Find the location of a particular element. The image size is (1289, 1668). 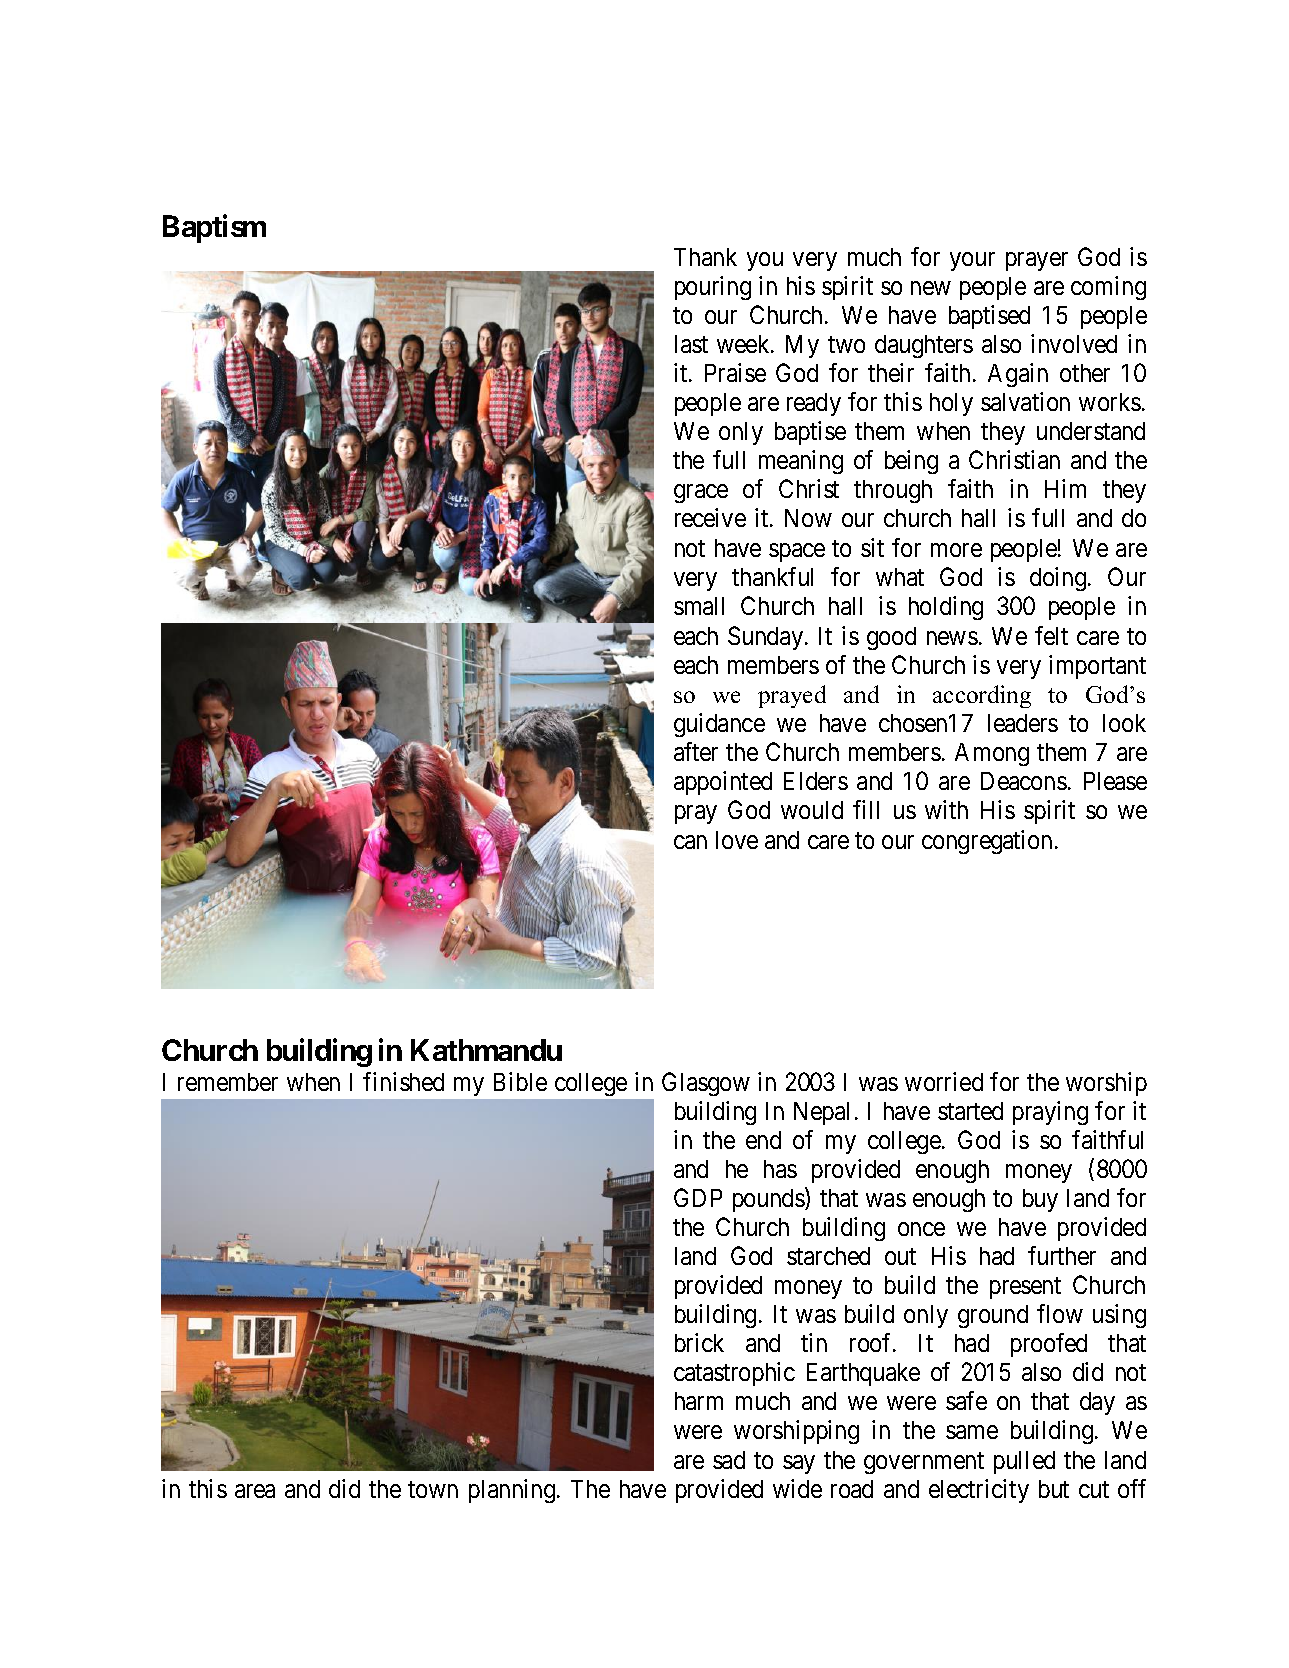

Glasgow is located at coordinates (706, 1084).
